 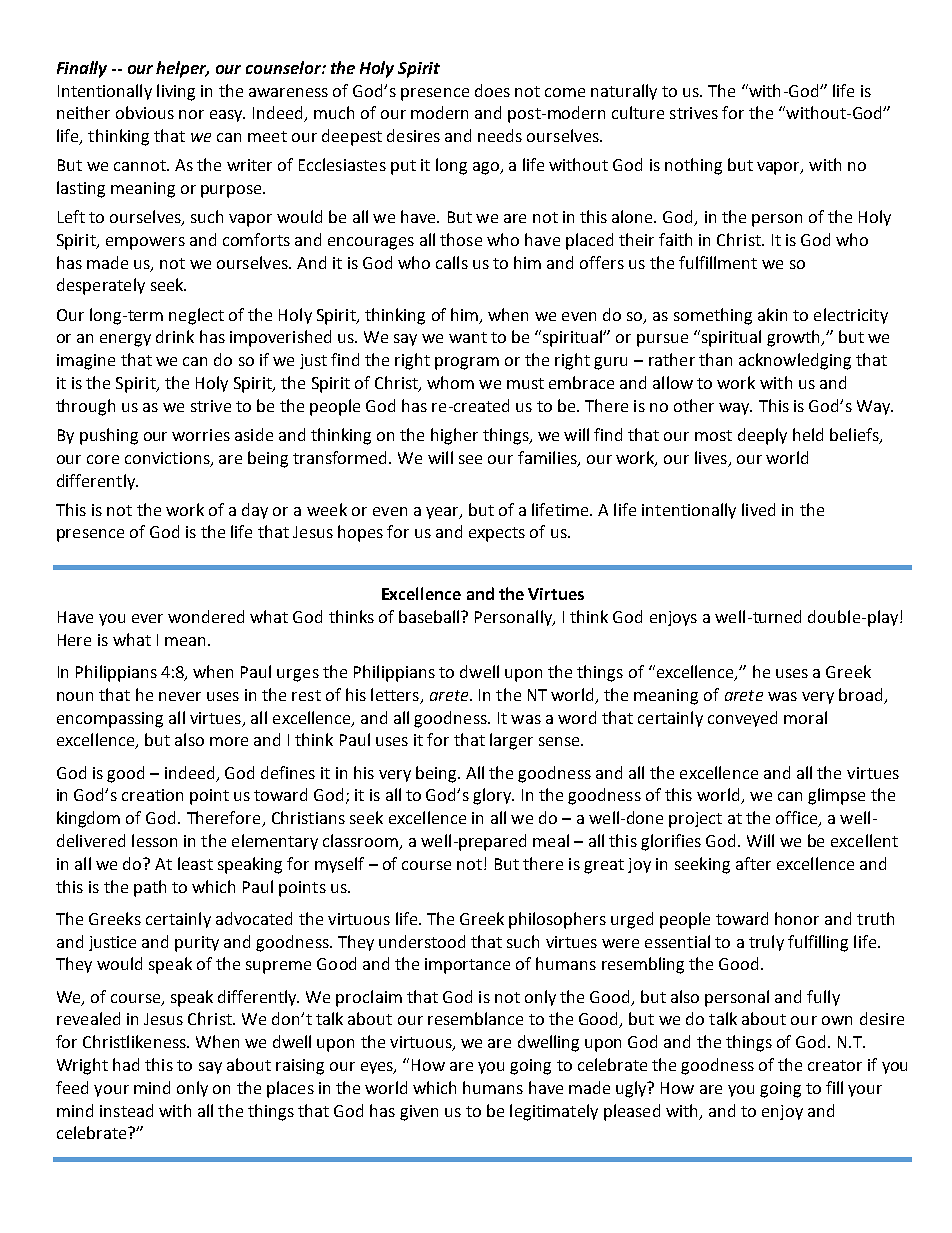 What do you see at coordinates (126, 1064) in the image?
I see `had` at bounding box center [126, 1064].
